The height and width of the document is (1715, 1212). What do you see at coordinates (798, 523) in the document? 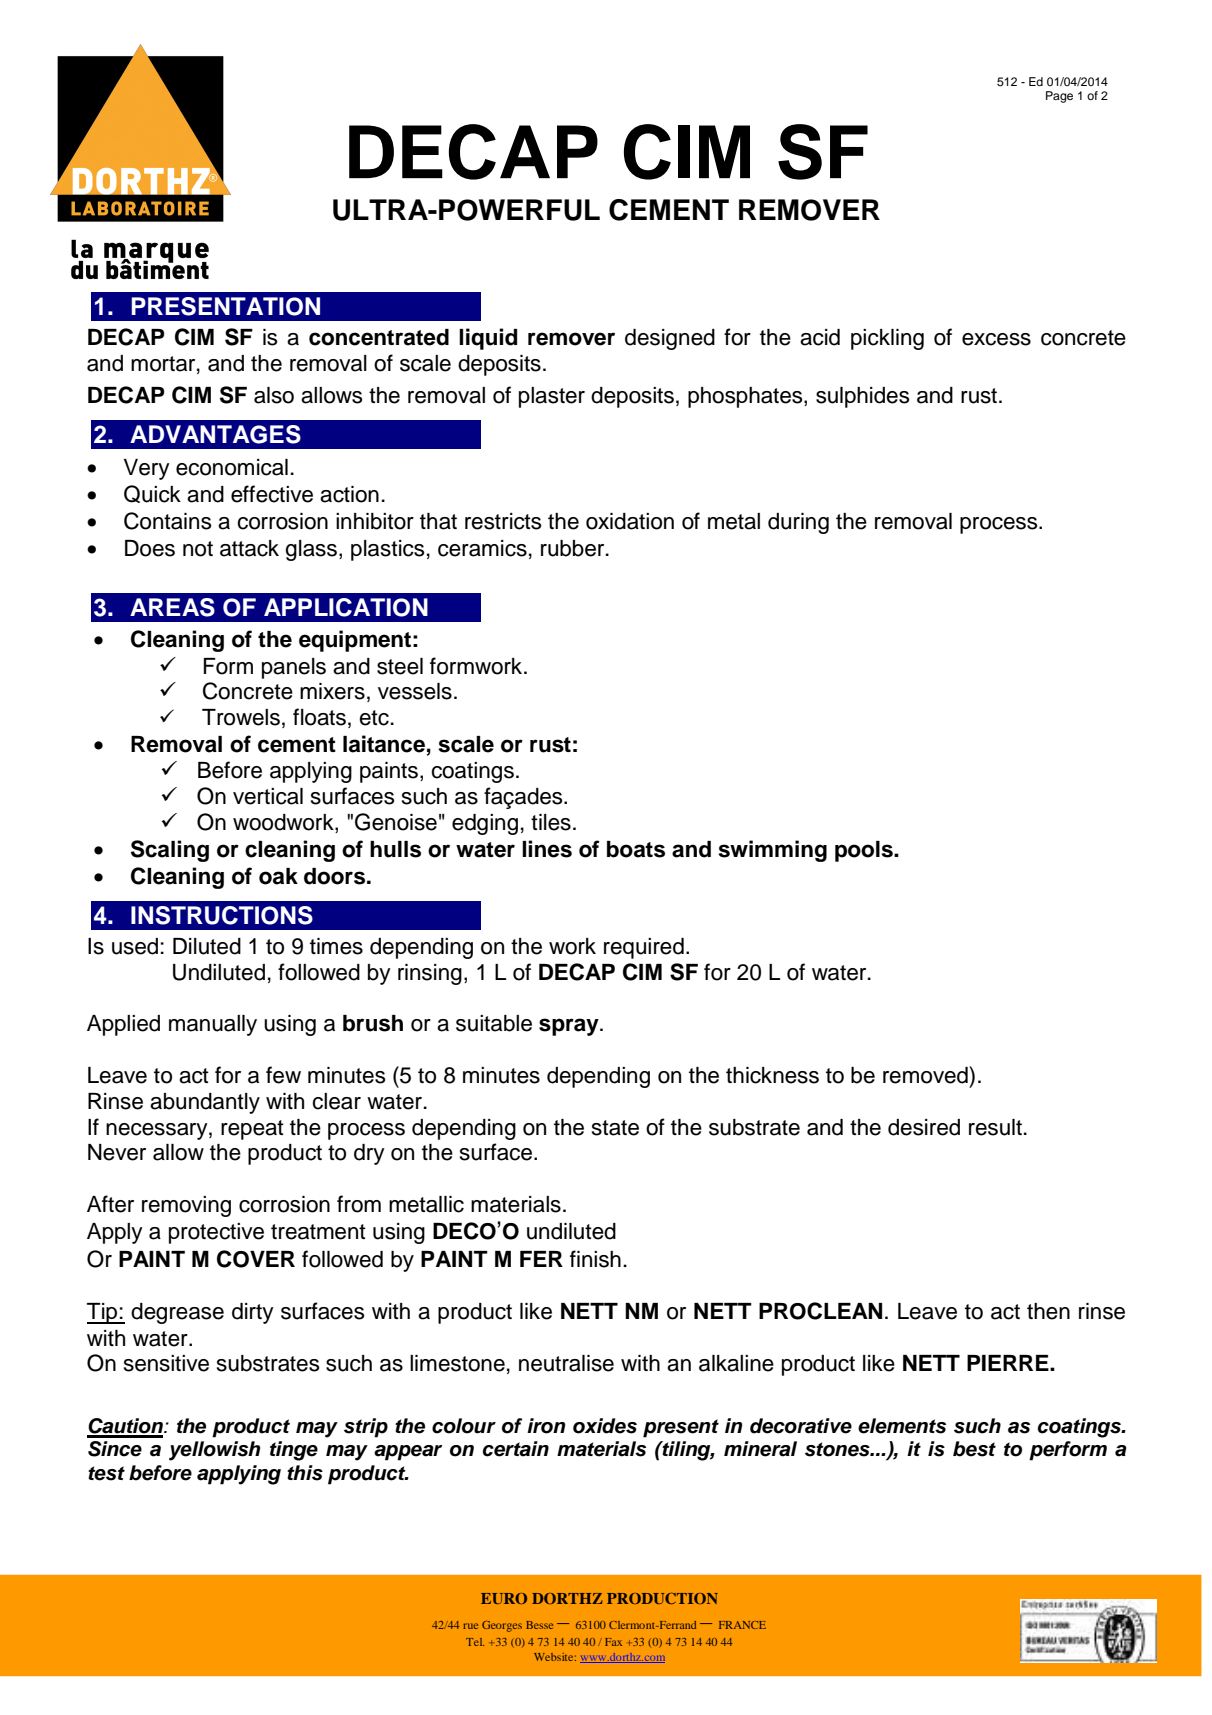
I see `during` at bounding box center [798, 523].
